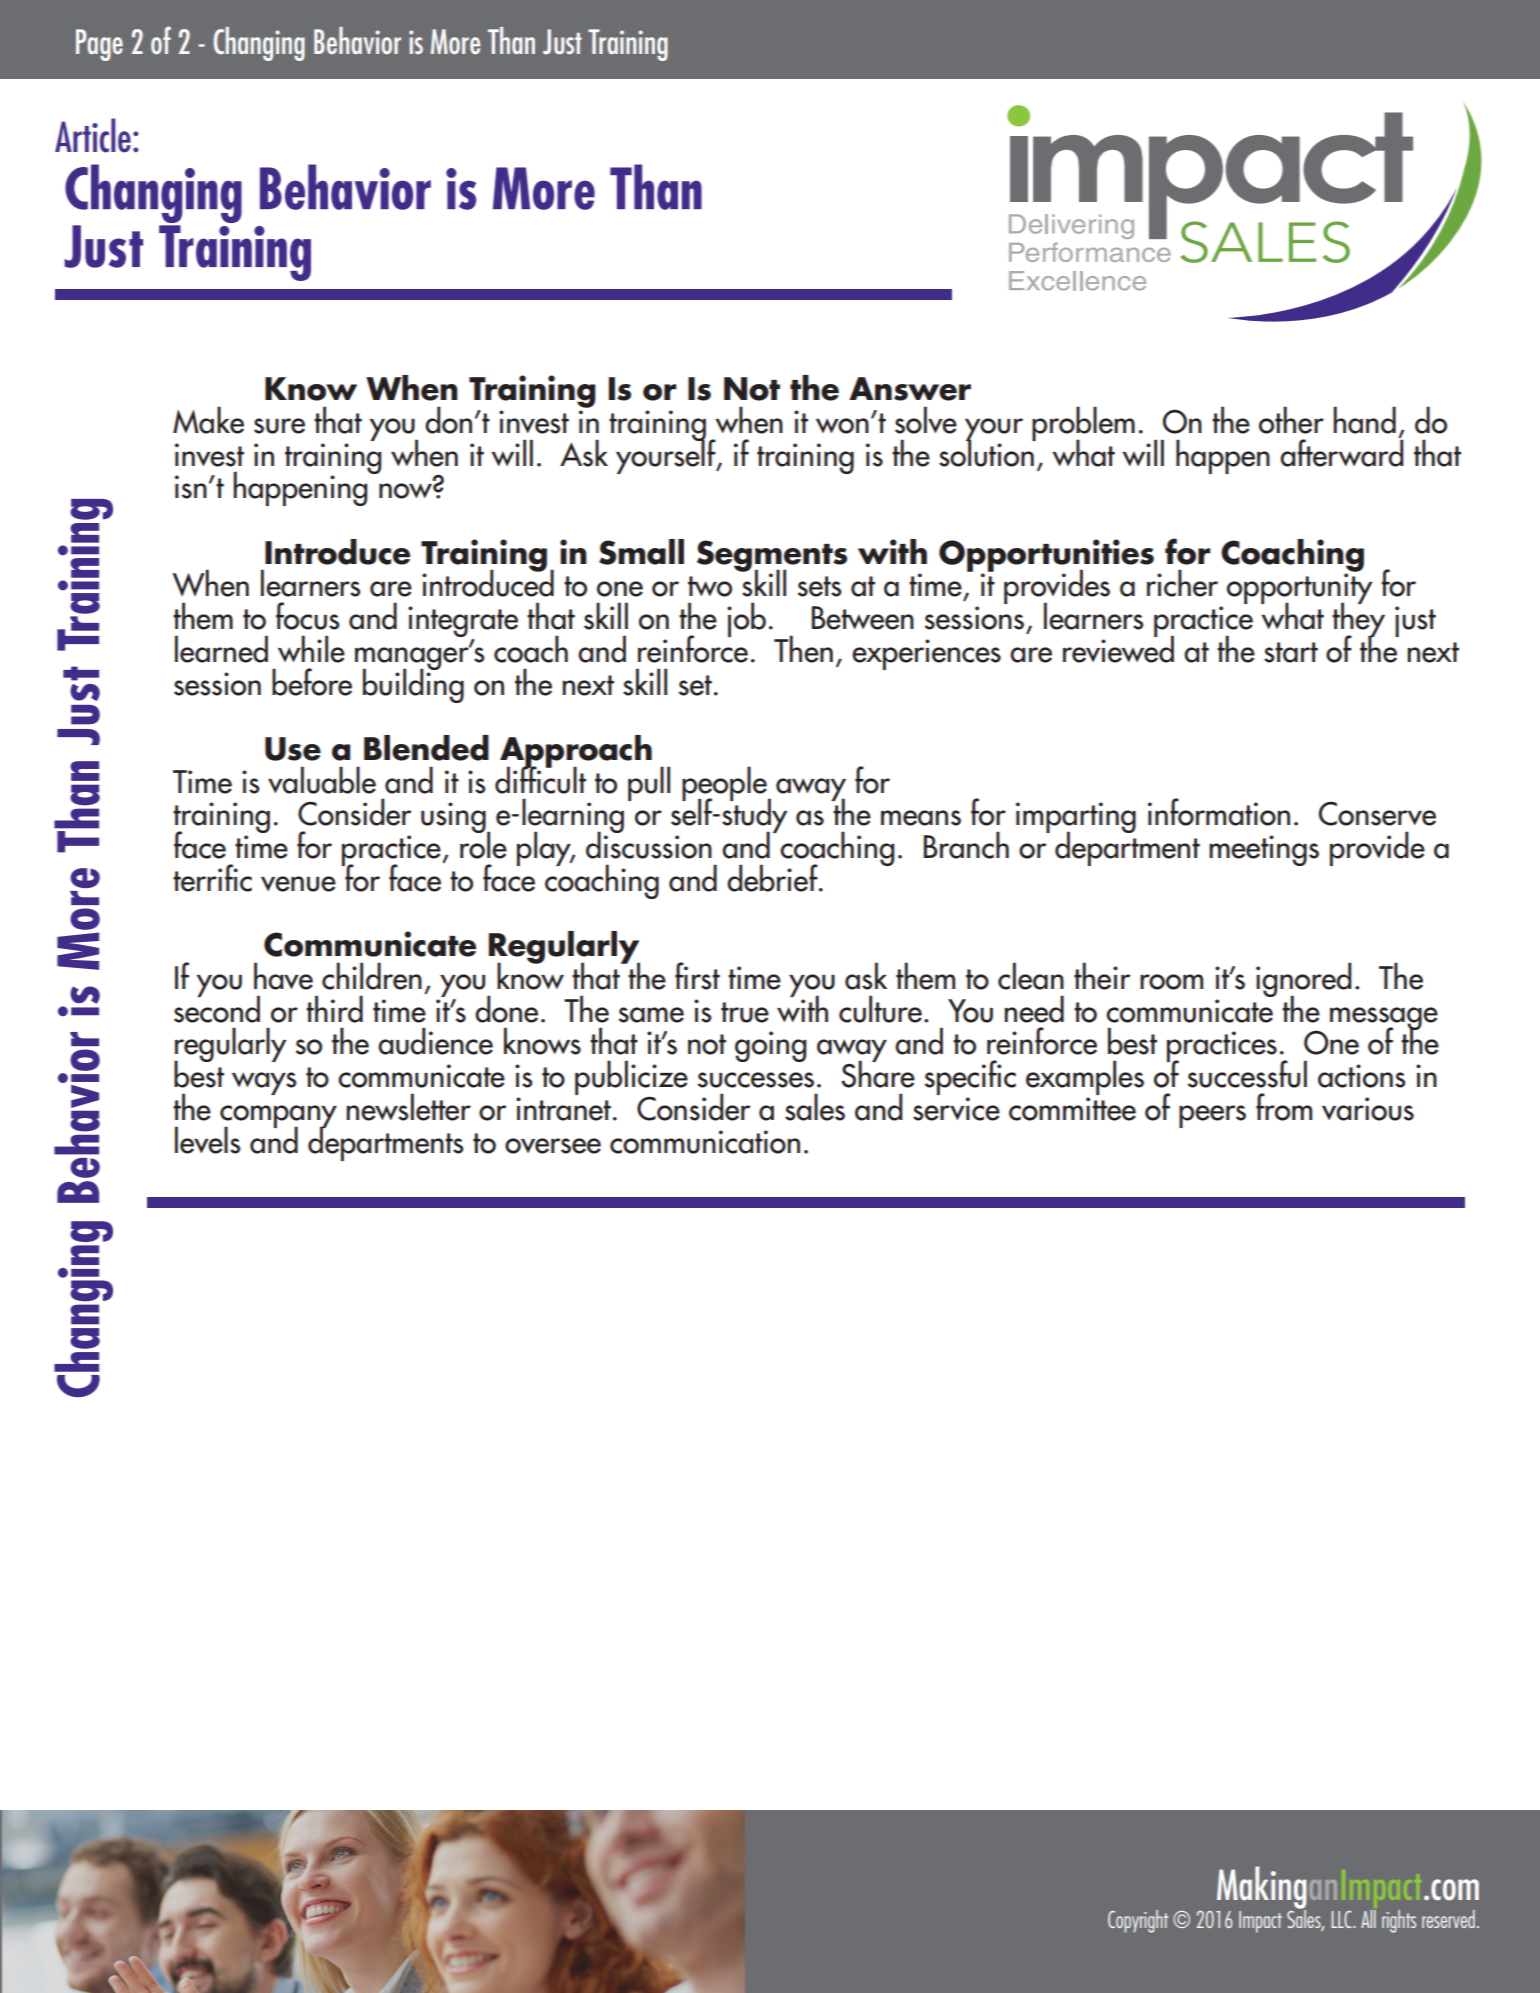 The width and height of the screenshot is (1540, 1993). I want to click on Answer, so click(910, 389).
